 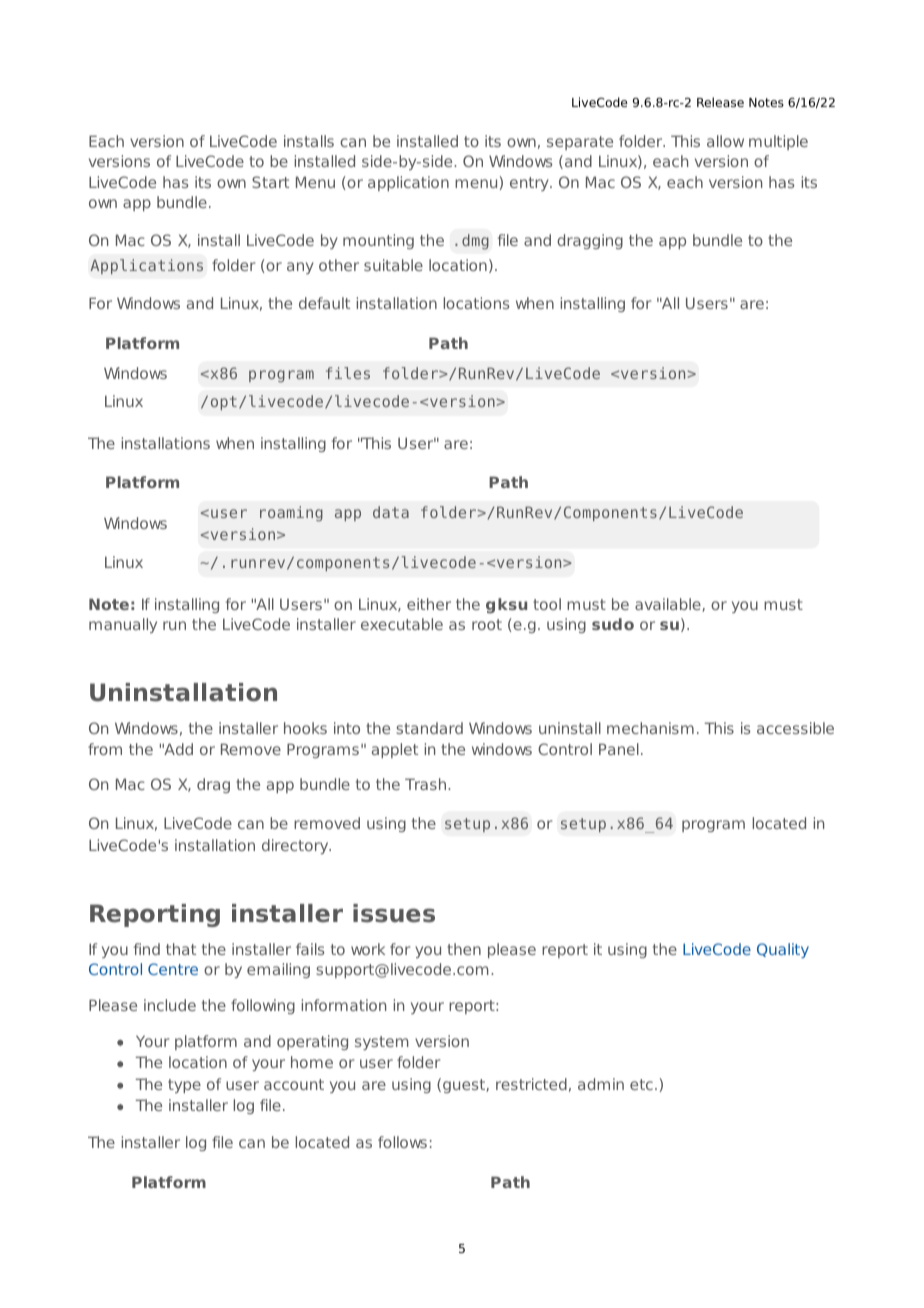 I want to click on type, so click(x=184, y=1086).
